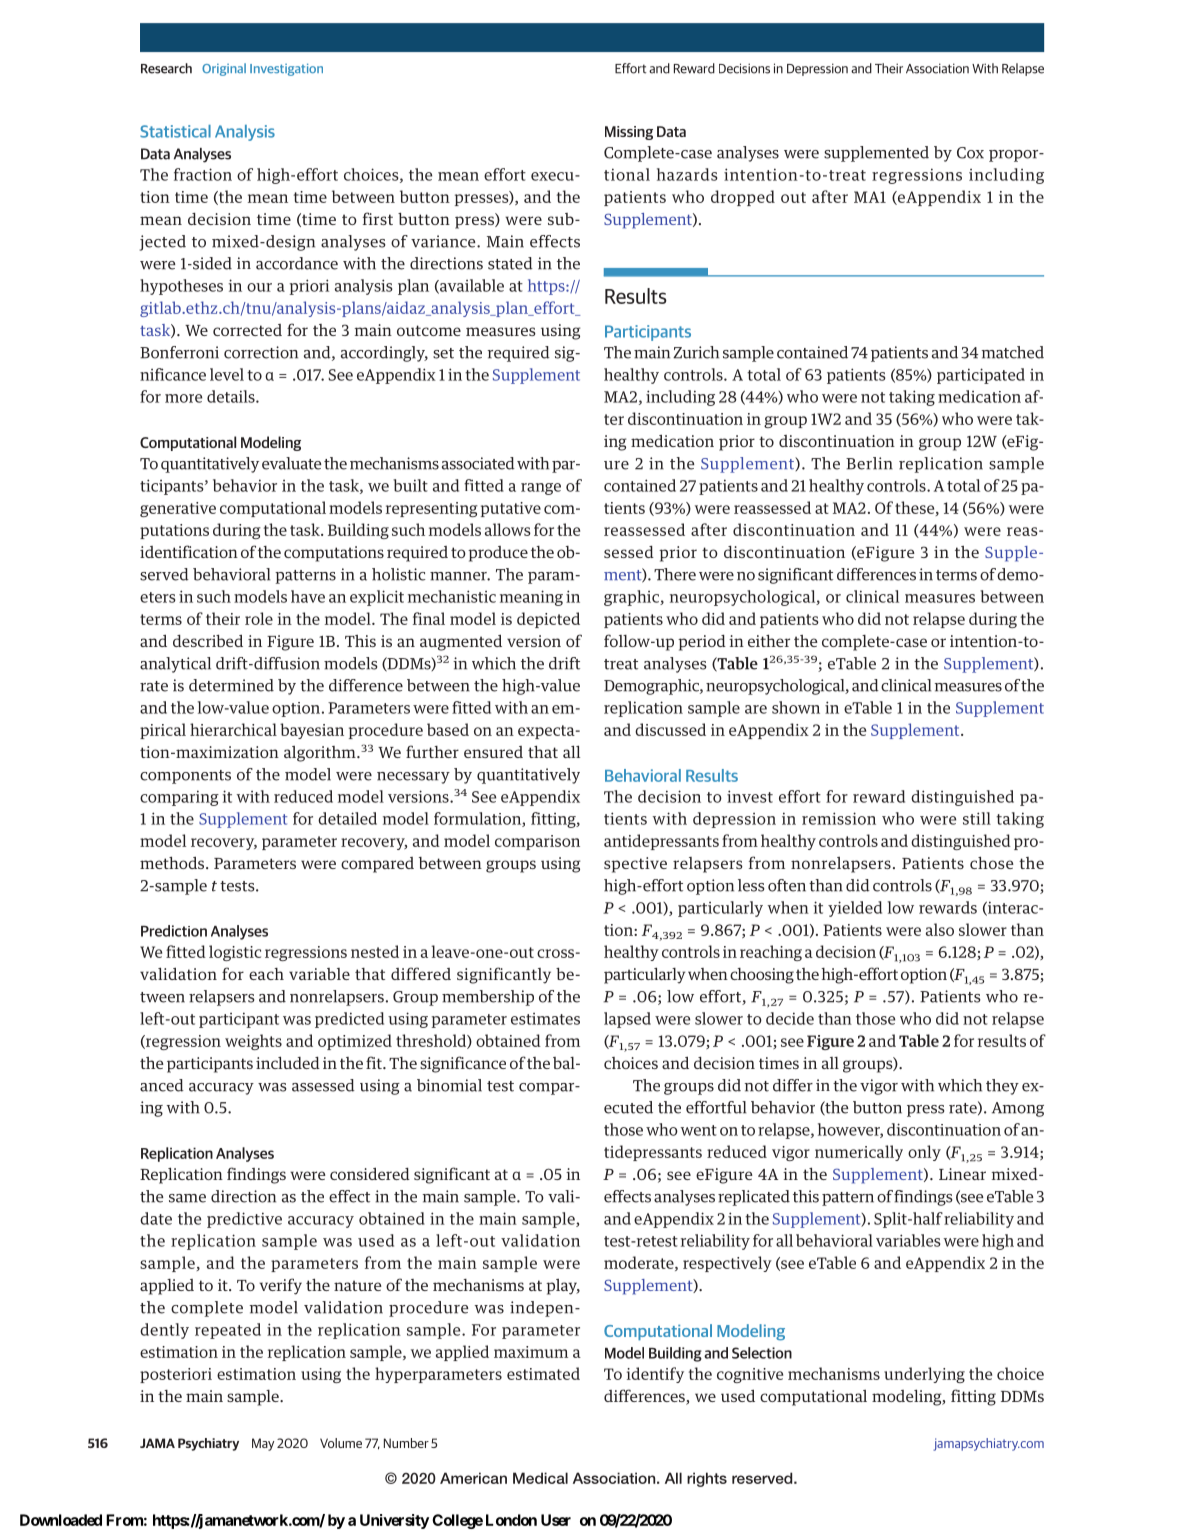  Describe the element at coordinates (545, 1019) in the screenshot. I see `estimates` at that location.
